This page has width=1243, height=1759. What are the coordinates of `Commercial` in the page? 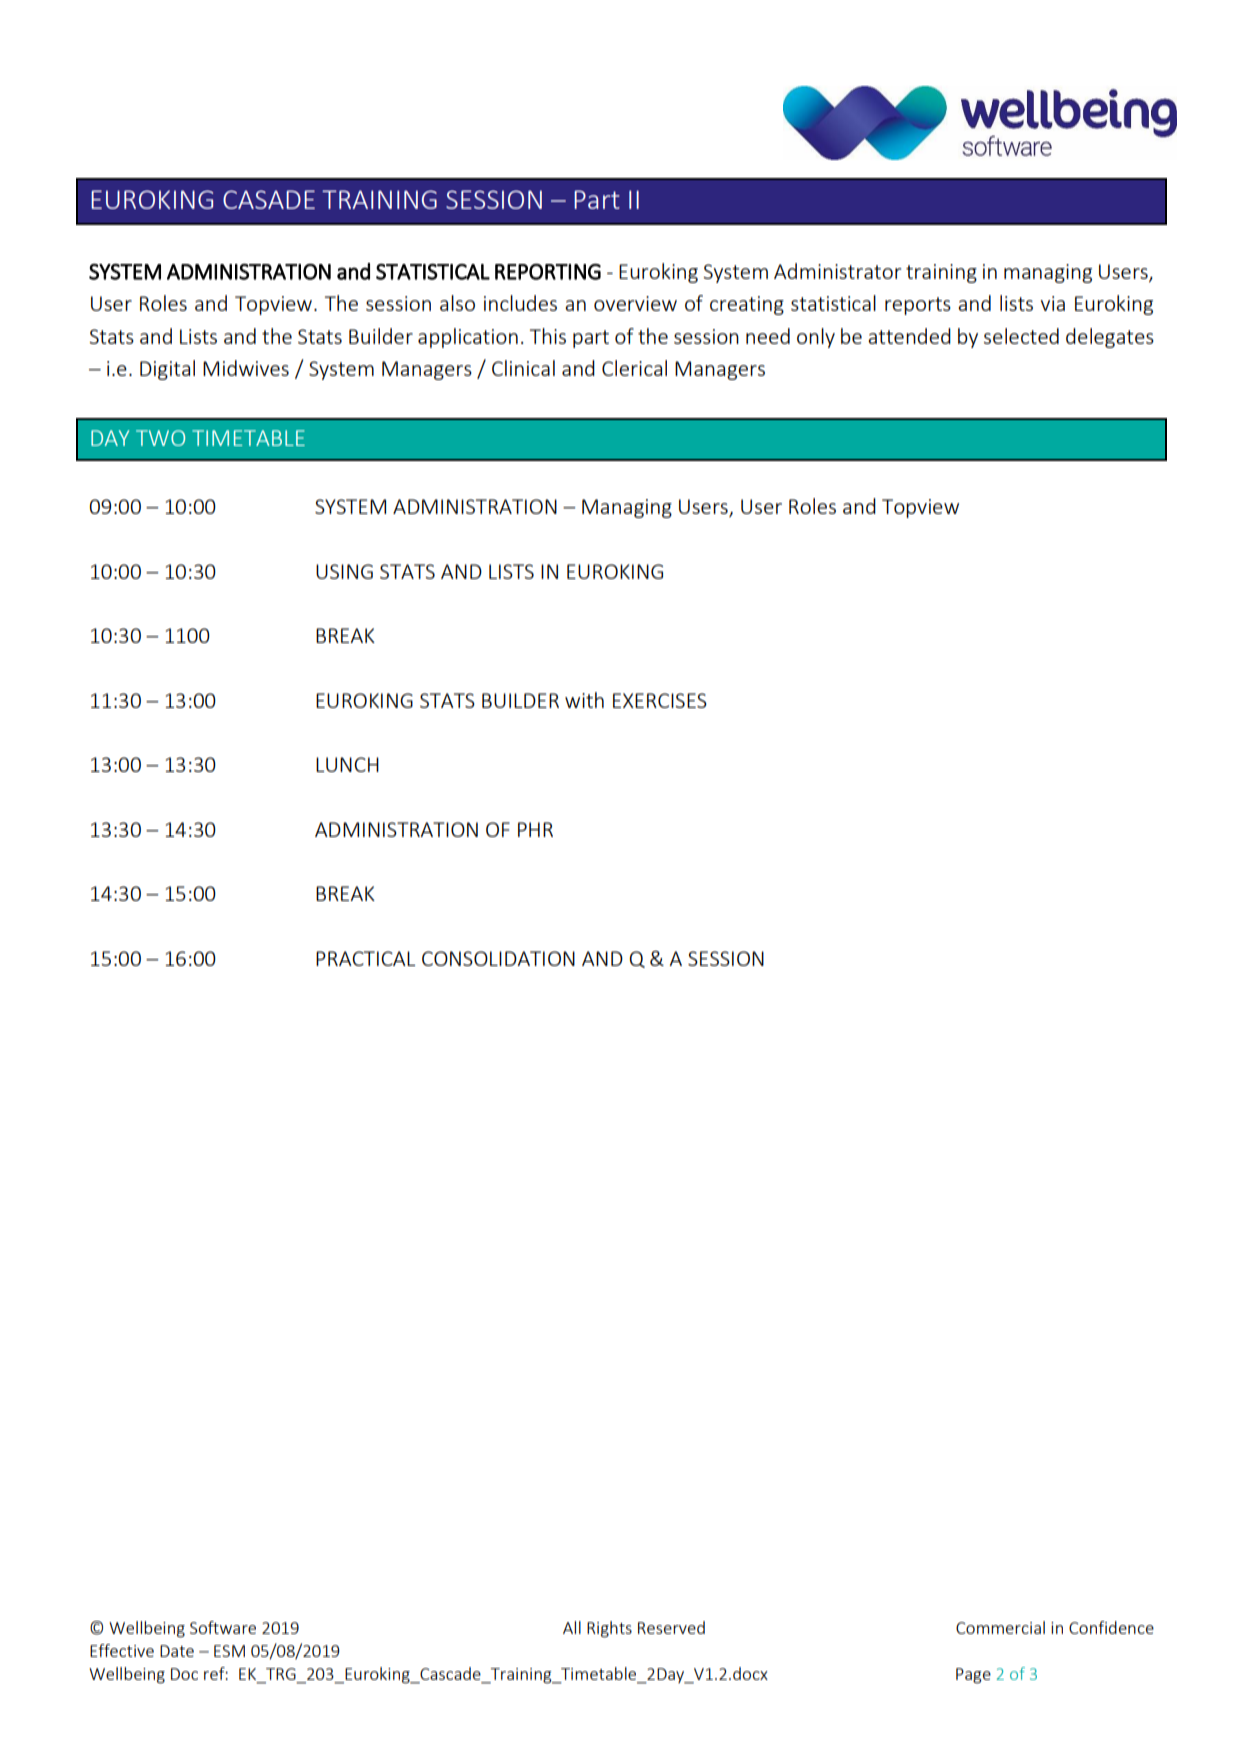 It's located at (1000, 1627).
